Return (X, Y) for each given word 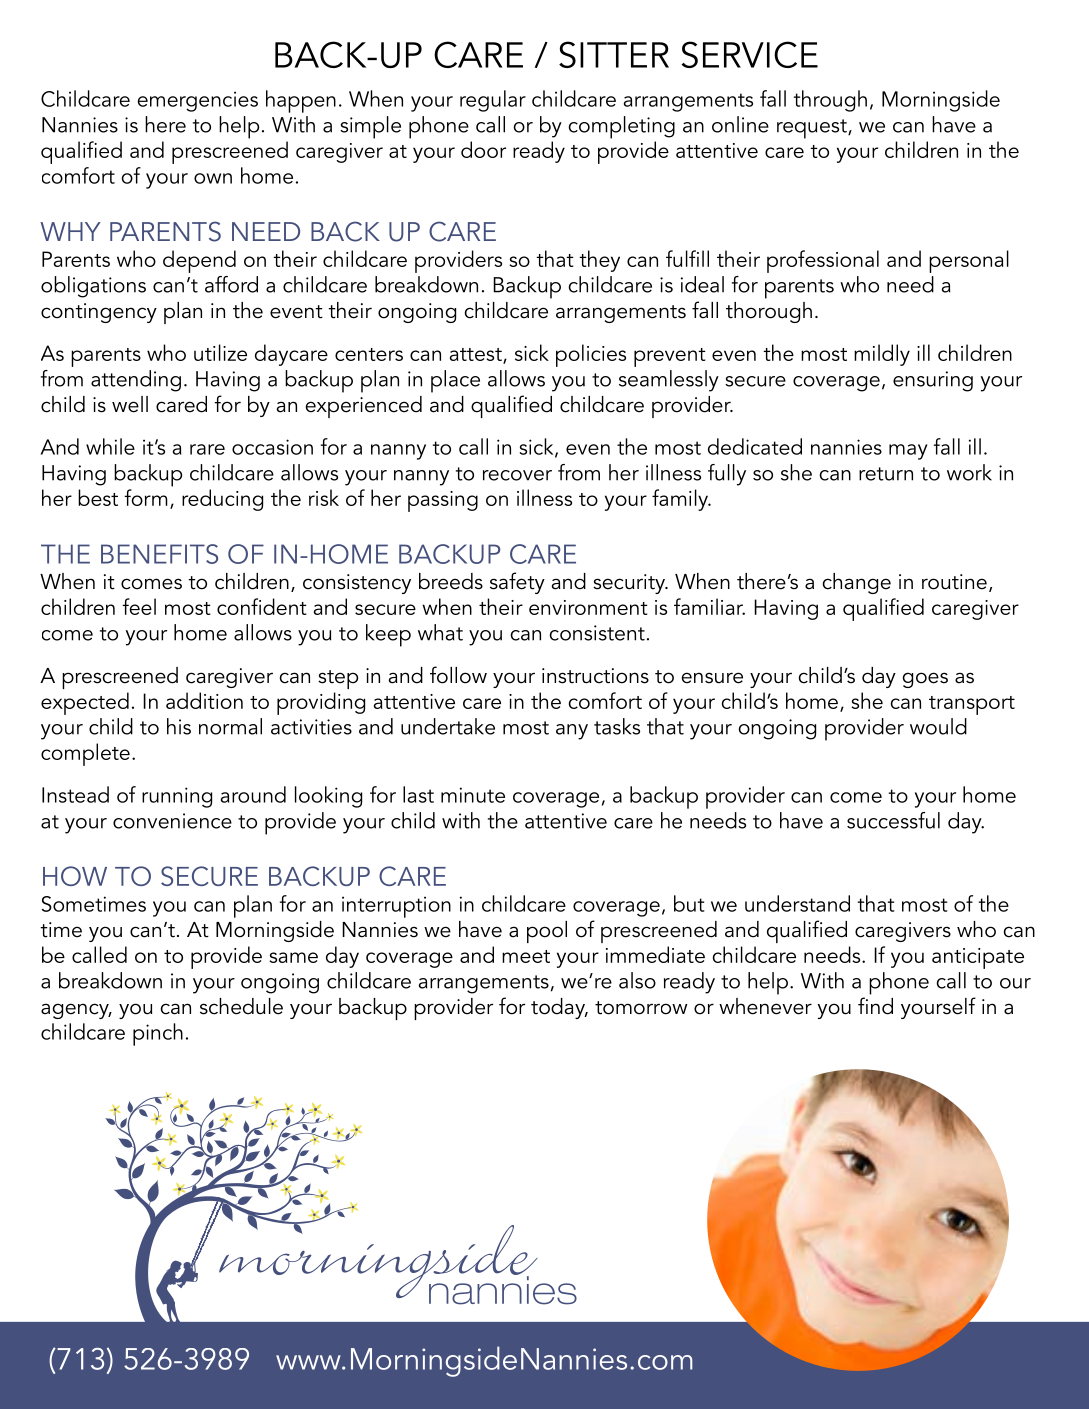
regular (493, 101)
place (455, 381)
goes (925, 680)
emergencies (197, 101)
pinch (158, 1034)
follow (458, 675)
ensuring (933, 381)
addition (204, 700)
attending (136, 381)
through (830, 101)
